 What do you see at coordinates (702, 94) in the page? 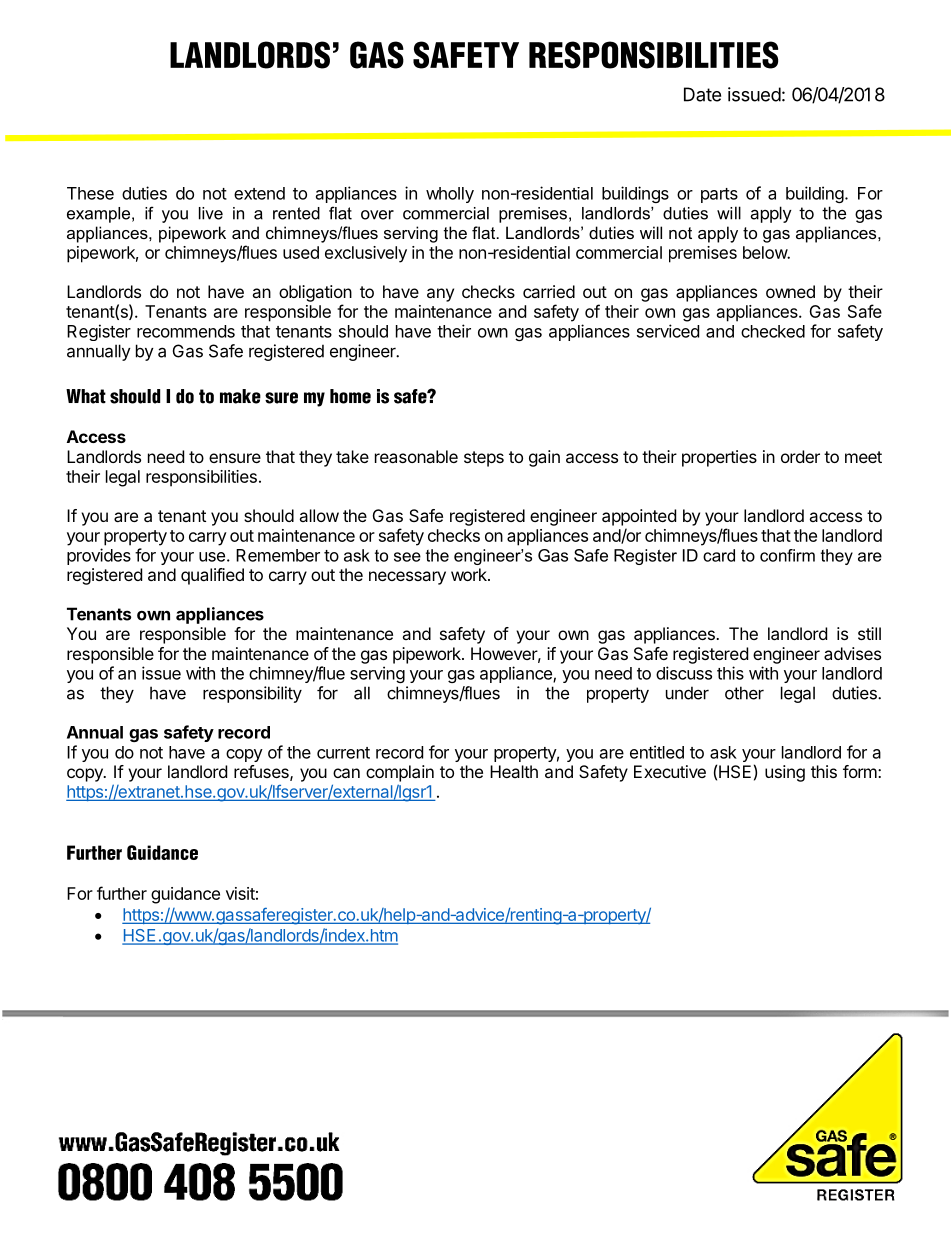
I see `Date` at bounding box center [702, 94].
